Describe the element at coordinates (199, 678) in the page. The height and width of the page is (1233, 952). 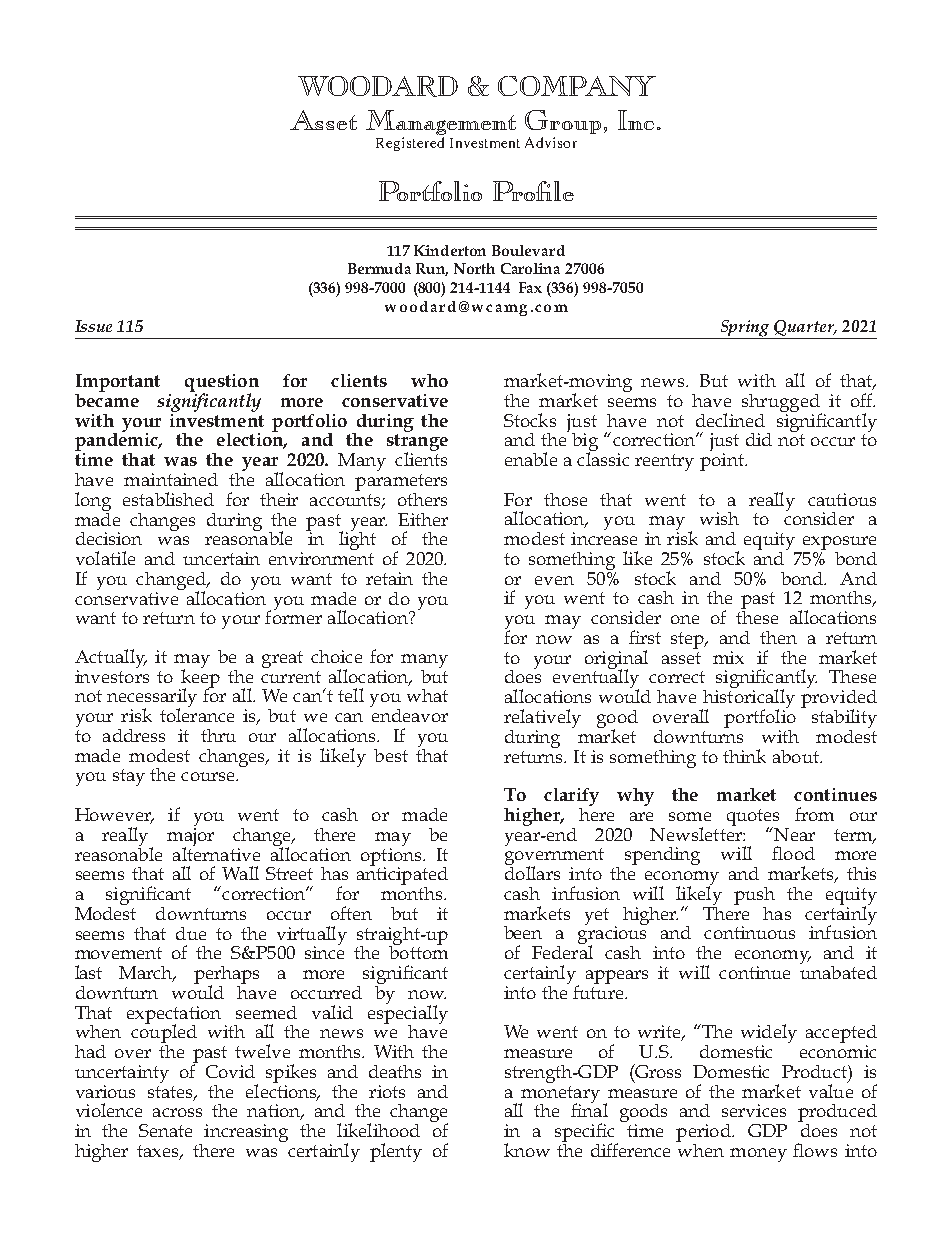
I see `keep` at that location.
